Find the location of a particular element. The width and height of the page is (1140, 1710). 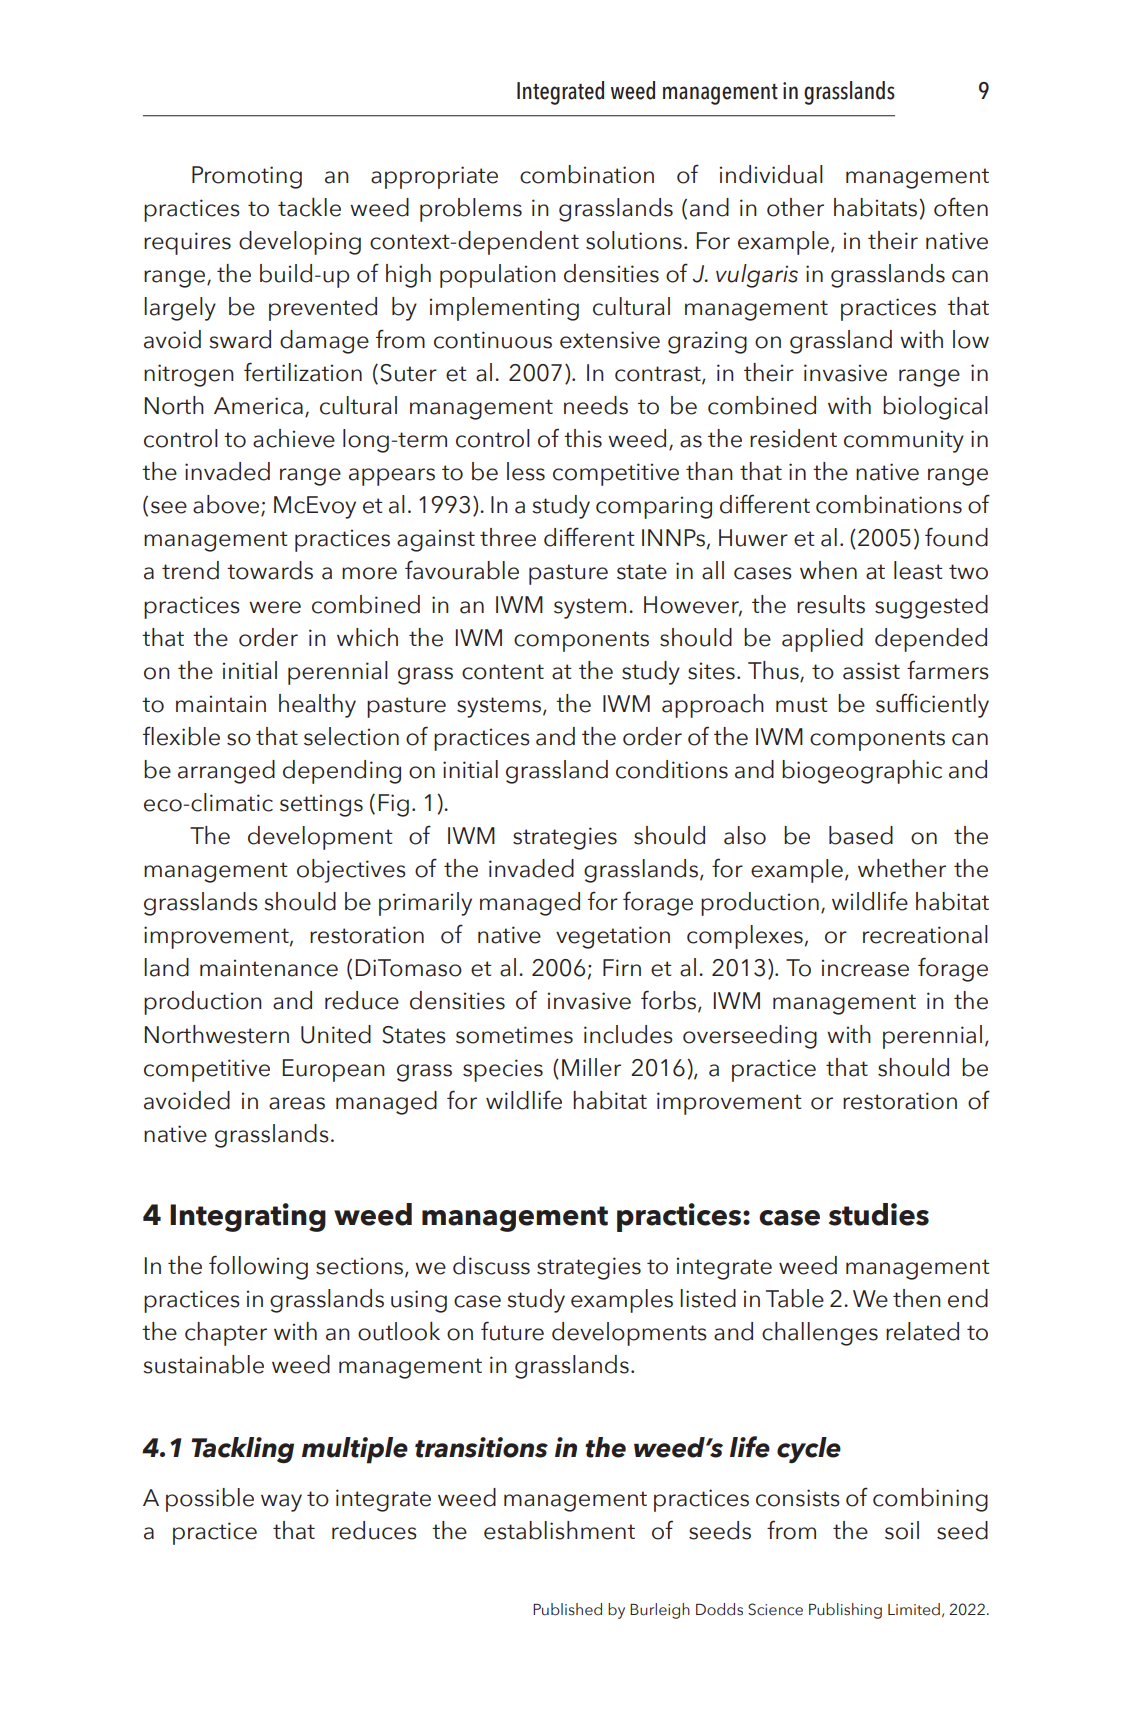

other is located at coordinates (795, 207).
